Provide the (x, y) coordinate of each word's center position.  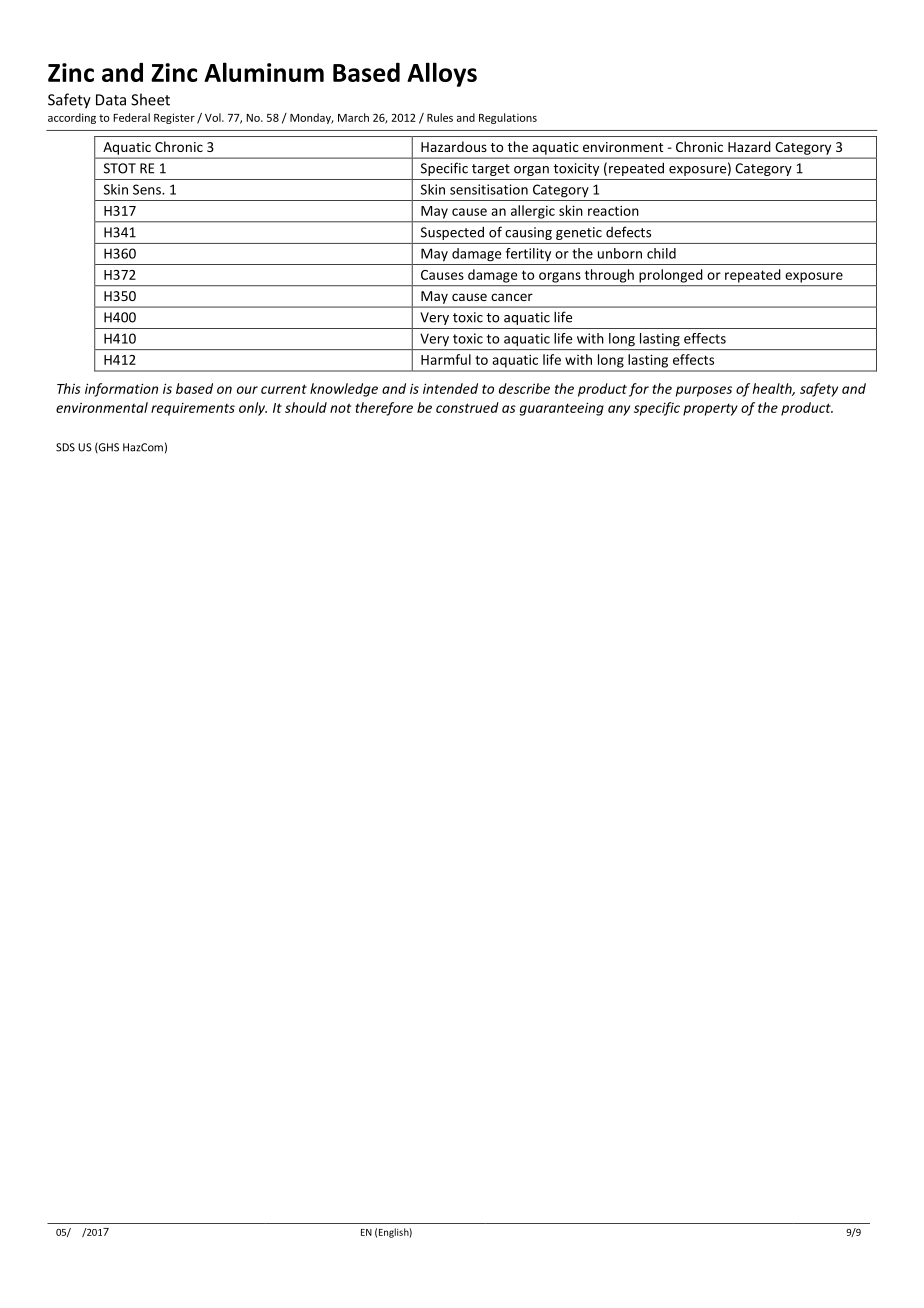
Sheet (150, 99)
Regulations (508, 118)
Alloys (442, 74)
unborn (620, 253)
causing (528, 233)
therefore (384, 409)
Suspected (452, 233)
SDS (65, 447)
